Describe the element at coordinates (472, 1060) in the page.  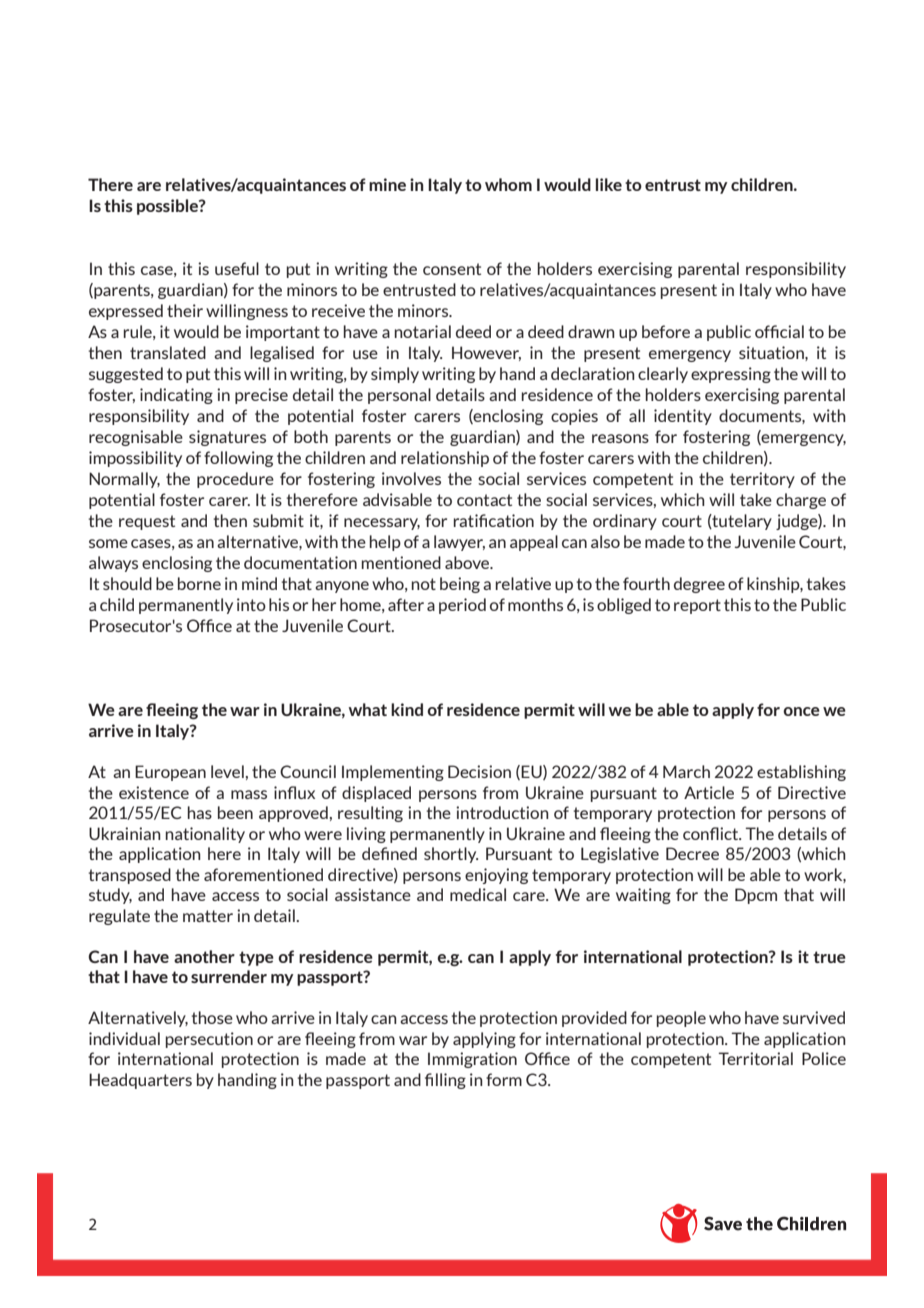
I see `Immigration` at that location.
